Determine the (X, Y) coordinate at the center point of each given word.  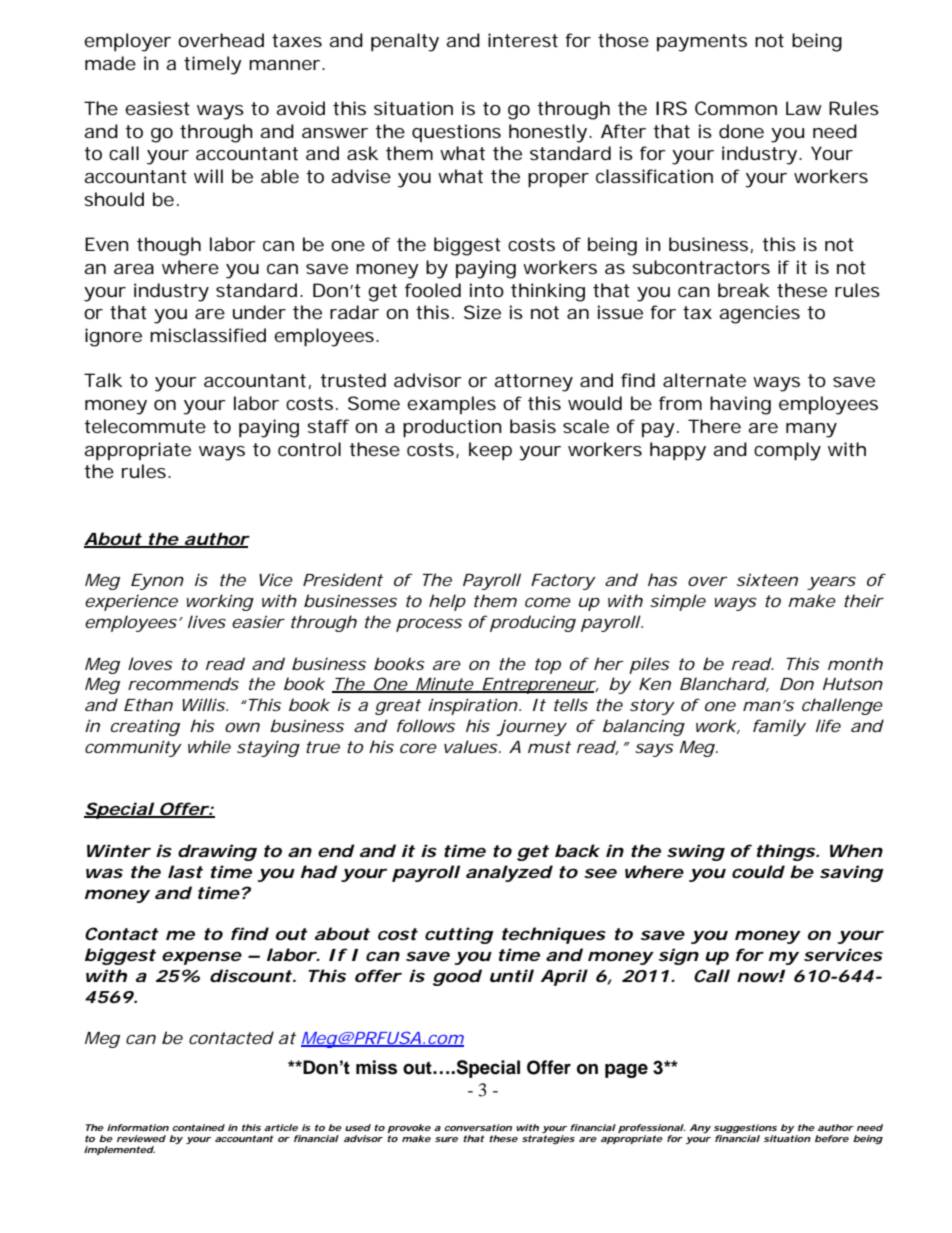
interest (523, 40)
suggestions (745, 1128)
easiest (157, 108)
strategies (548, 1139)
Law (804, 108)
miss (376, 1067)
